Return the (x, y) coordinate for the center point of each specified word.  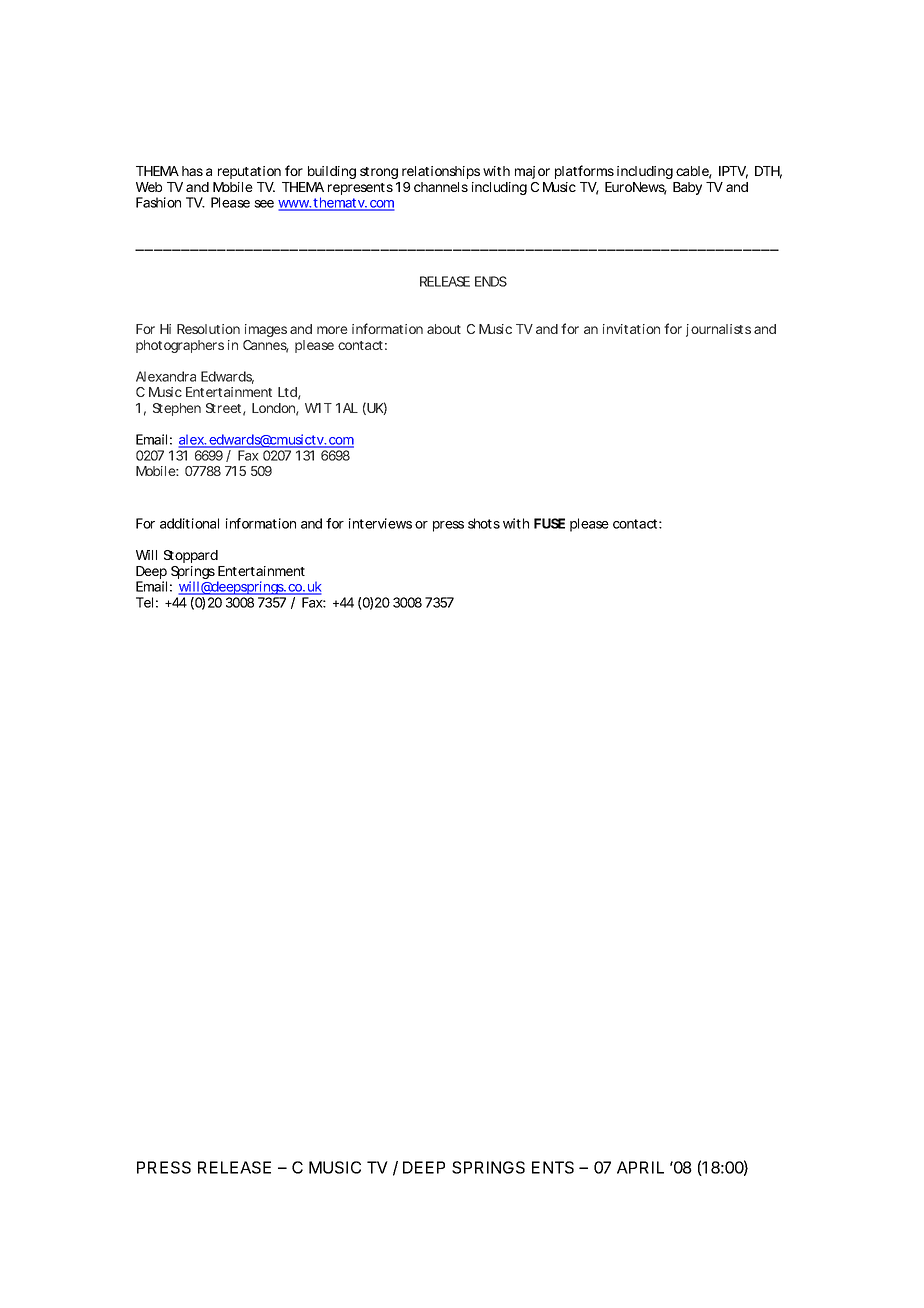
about (444, 329)
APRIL (640, 1167)
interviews (380, 523)
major (532, 172)
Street (223, 408)
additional (189, 523)
